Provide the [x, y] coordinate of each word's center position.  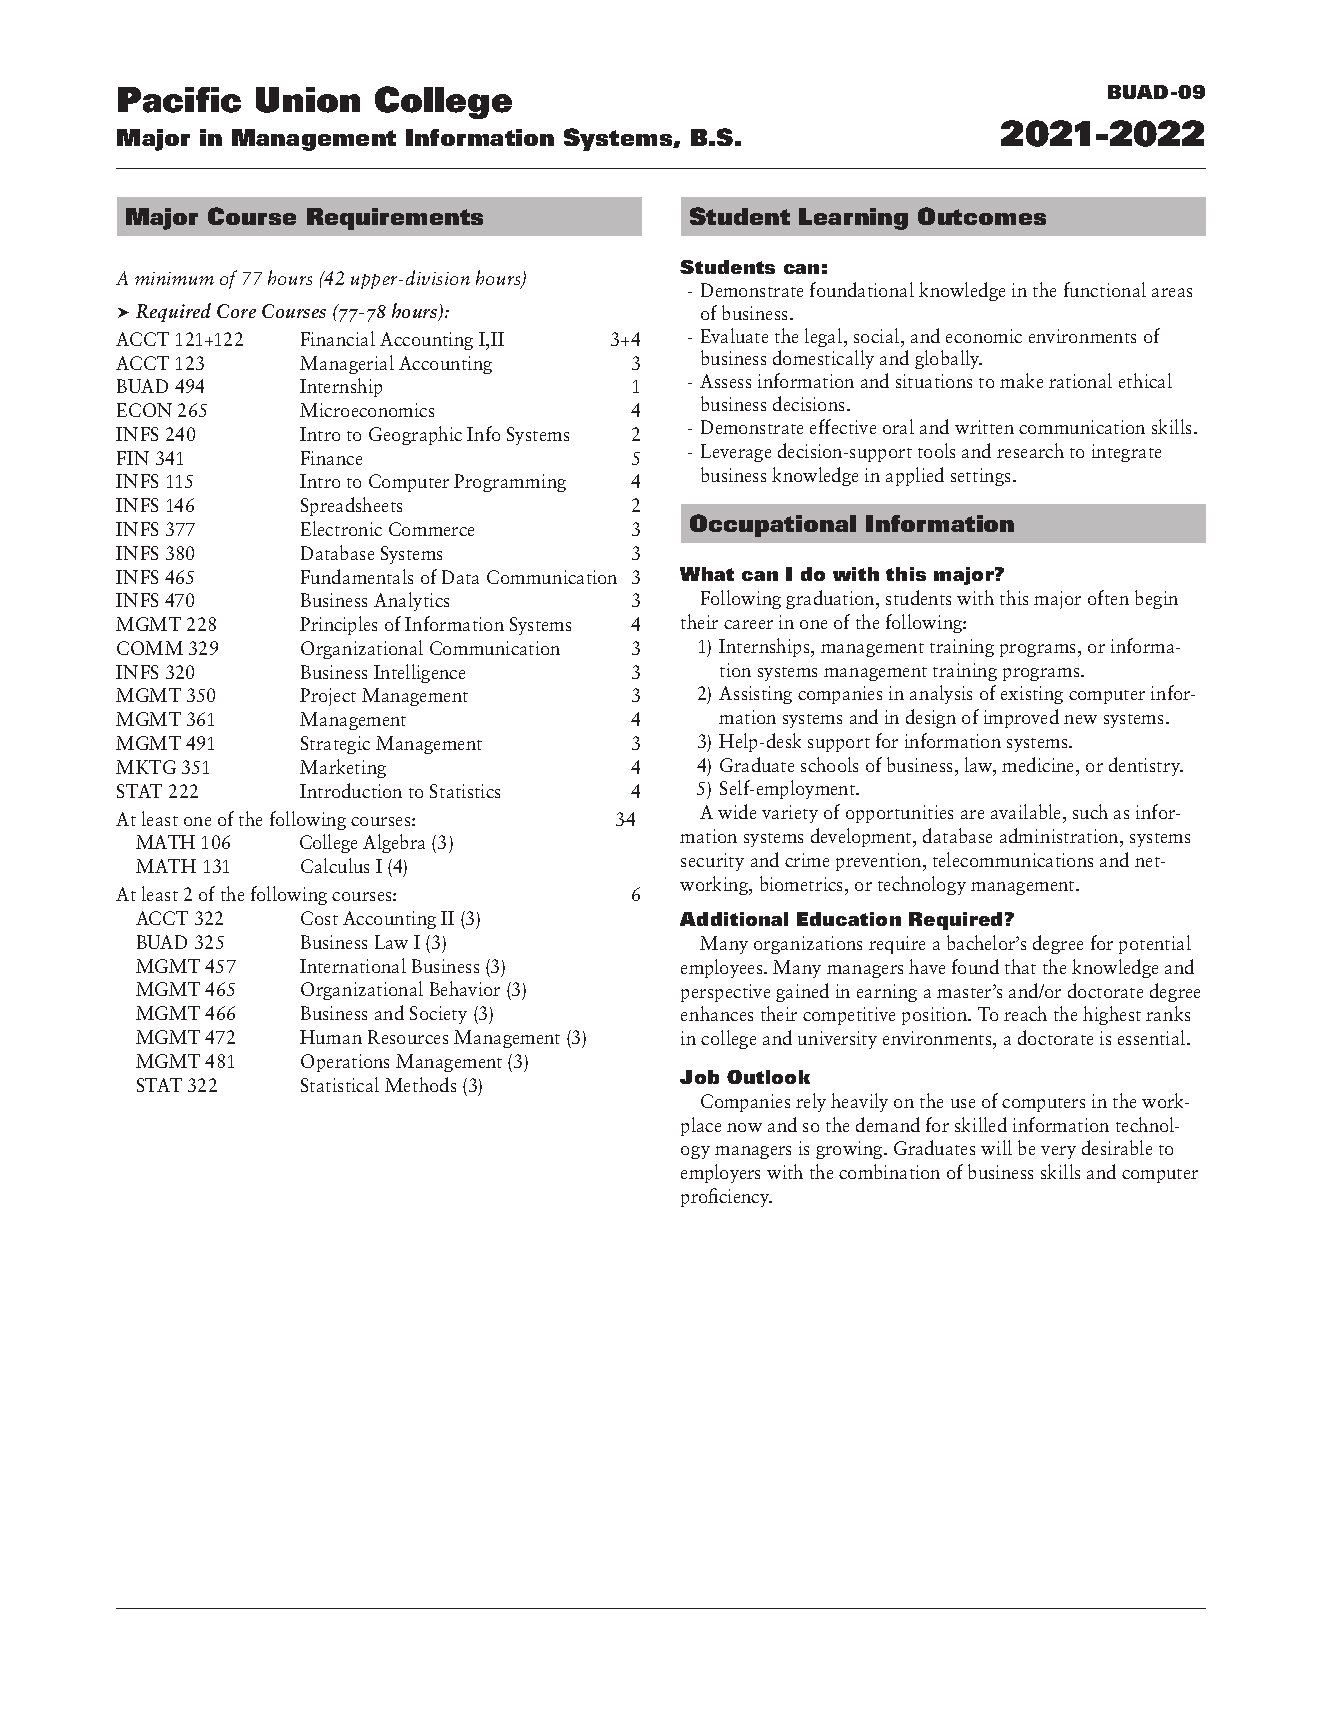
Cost [319, 918]
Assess [725, 381]
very [1058, 1152]
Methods [420, 1084]
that [1020, 966]
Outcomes [982, 216]
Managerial [347, 364]
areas [1172, 292]
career [748, 624]
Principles [338, 625]
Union [308, 100]
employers [720, 1173]
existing [1032, 695]
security [712, 862]
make [1021, 380]
